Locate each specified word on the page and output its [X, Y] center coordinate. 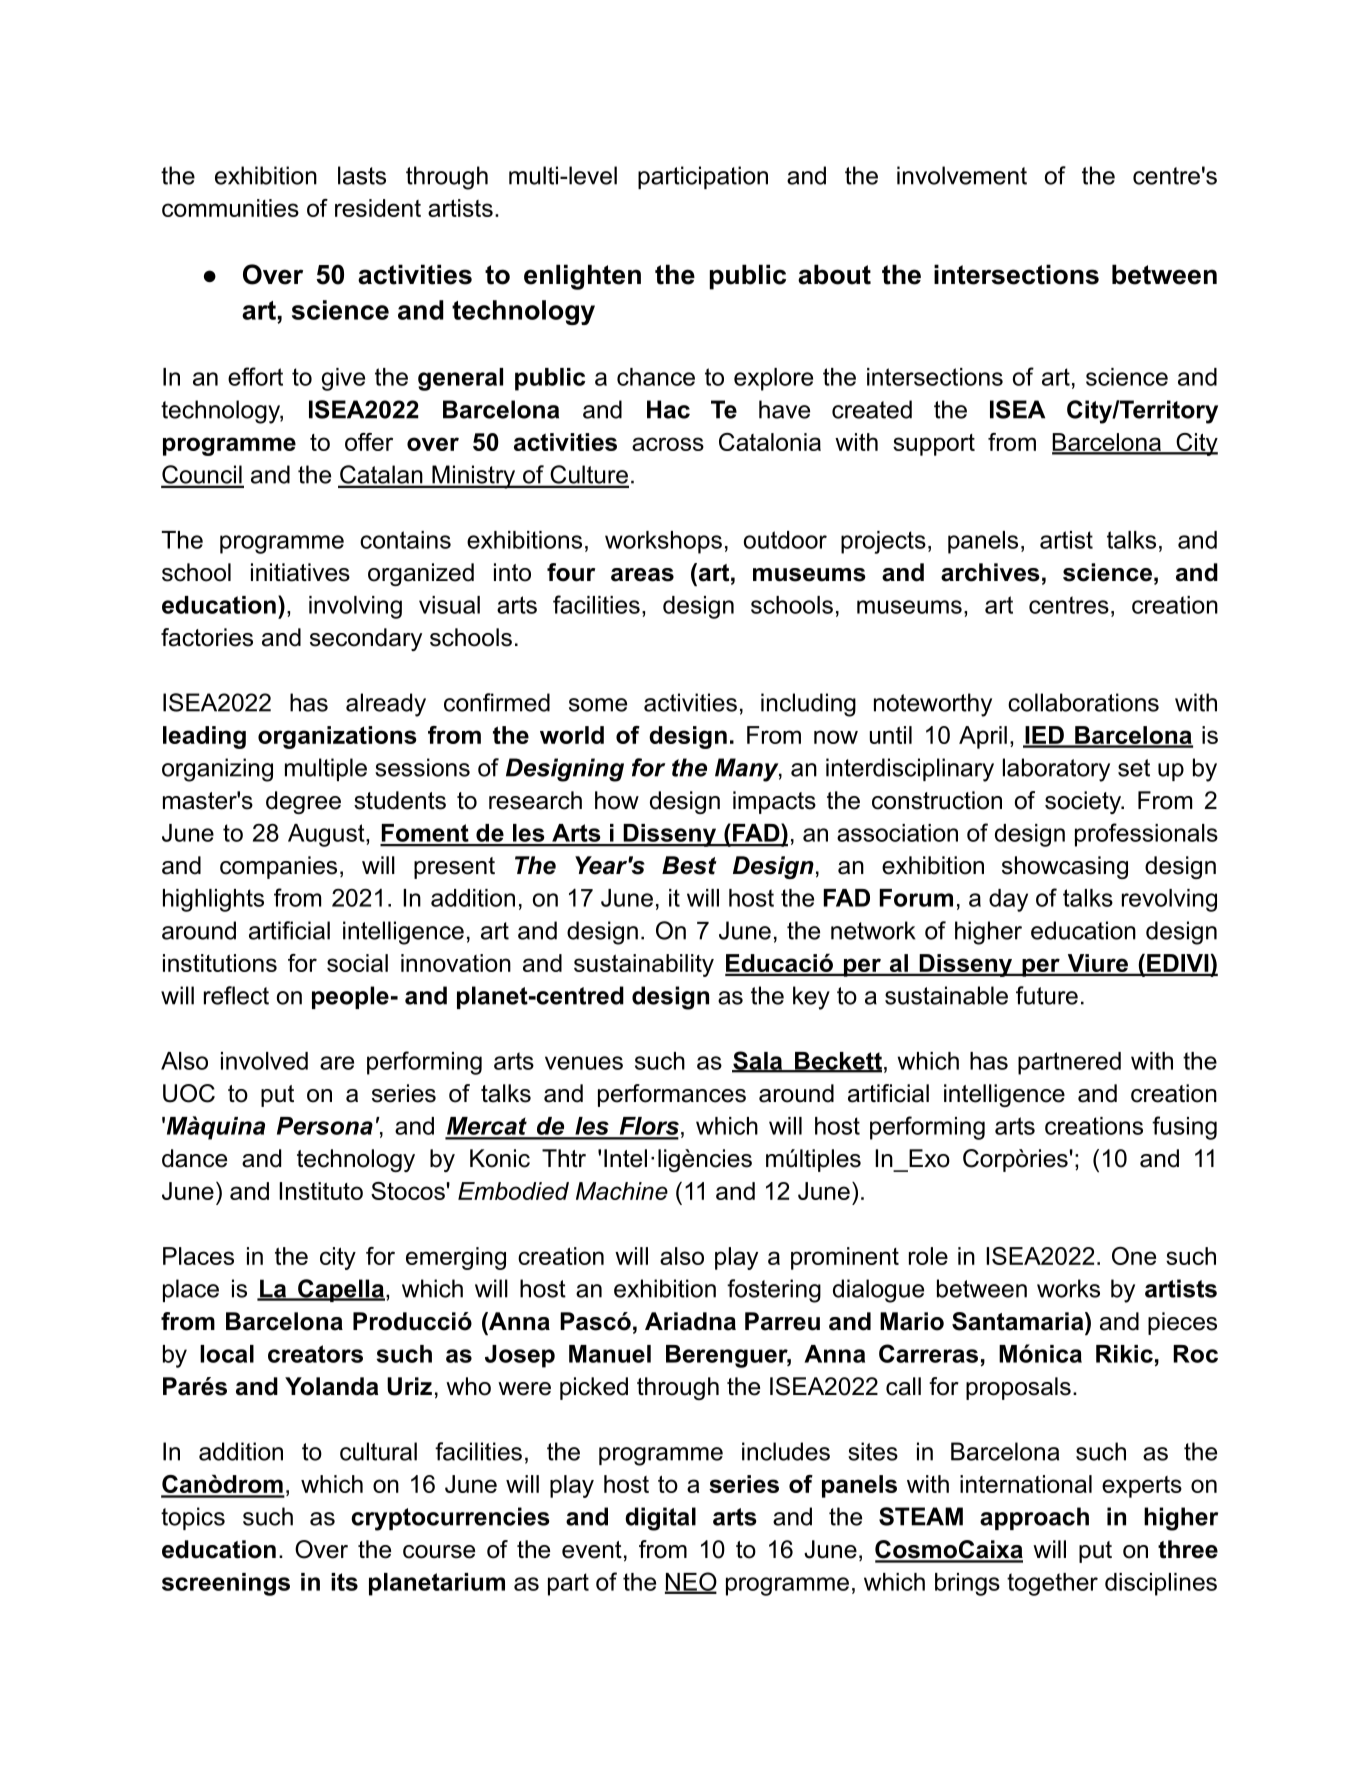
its [344, 1582]
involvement [962, 175]
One [1134, 1256]
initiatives [300, 572]
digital [660, 1519]
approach [1034, 1518]
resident [378, 208]
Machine [622, 1191]
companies [278, 867]
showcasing [1065, 867]
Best [689, 865]
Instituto [321, 1191]
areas [642, 575]
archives [990, 572]
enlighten [582, 277]
